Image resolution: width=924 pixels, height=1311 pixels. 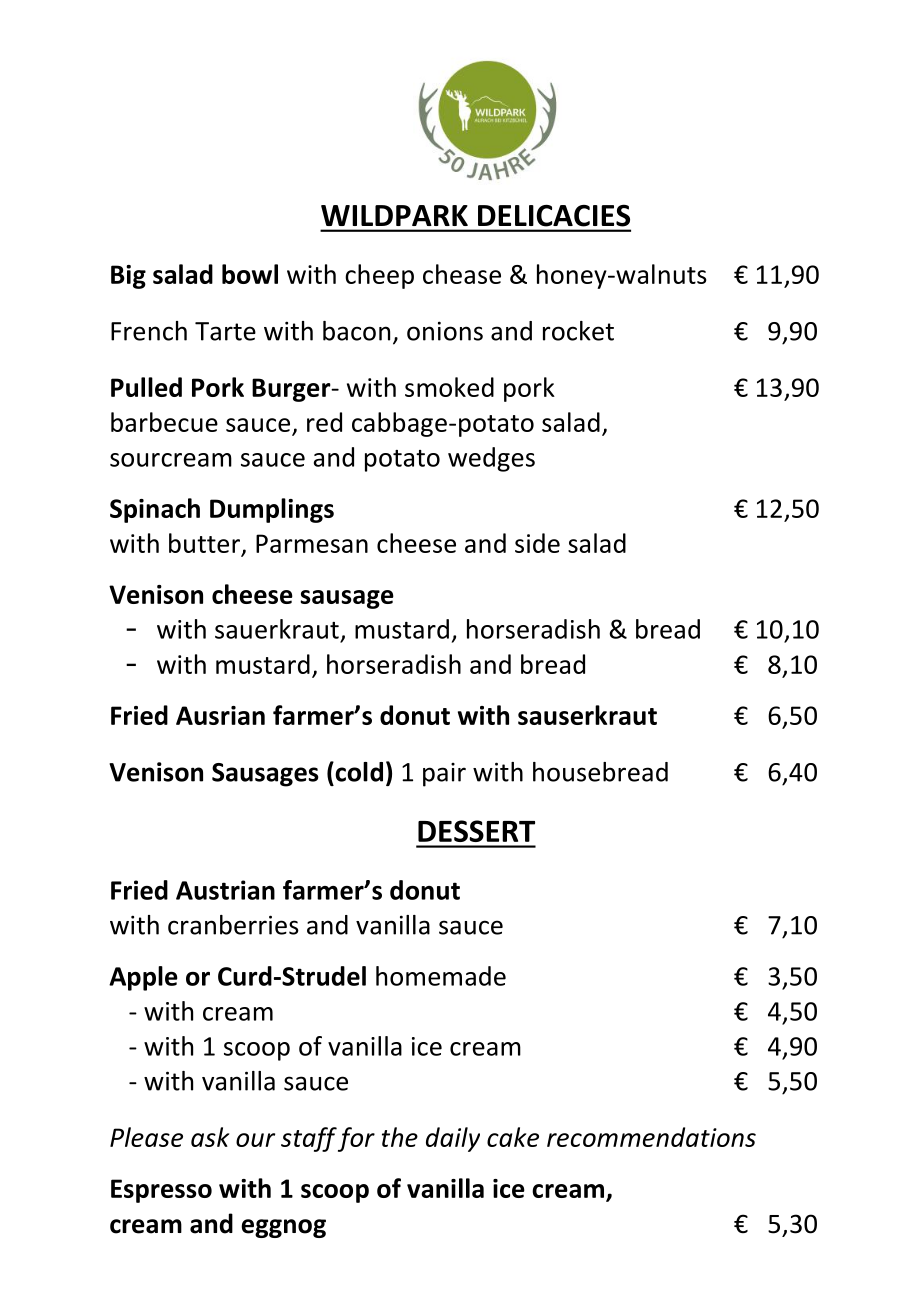 What do you see at coordinates (149, 331) in the document?
I see `French` at bounding box center [149, 331].
